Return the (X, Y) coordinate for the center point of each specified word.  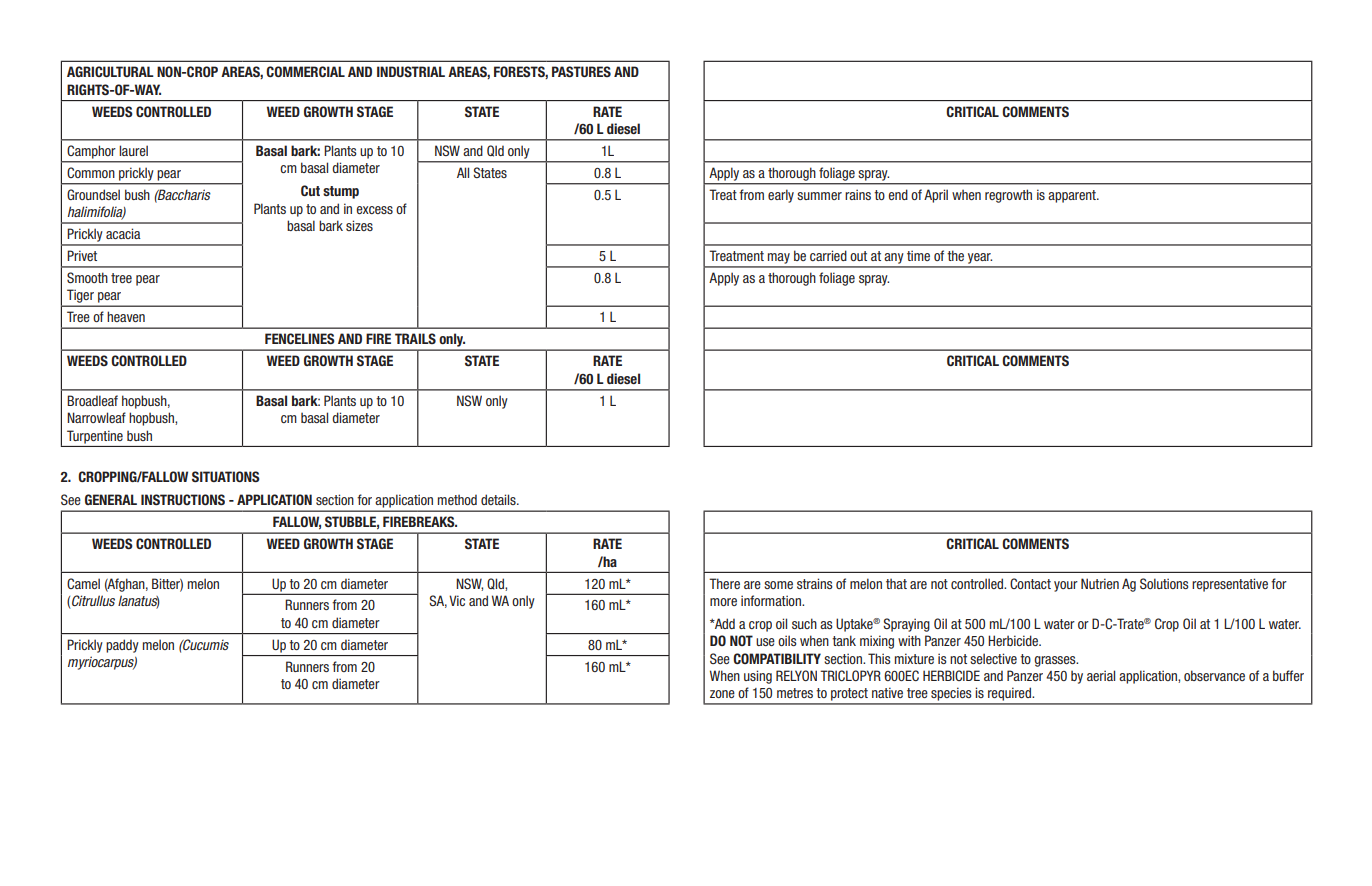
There (724, 583)
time (918, 255)
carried (828, 255)
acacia (123, 233)
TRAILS (415, 338)
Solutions (1164, 583)
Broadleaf (92, 400)
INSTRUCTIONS (183, 499)
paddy (122, 646)
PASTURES (581, 71)
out (858, 256)
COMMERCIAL (305, 71)
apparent (1073, 196)
